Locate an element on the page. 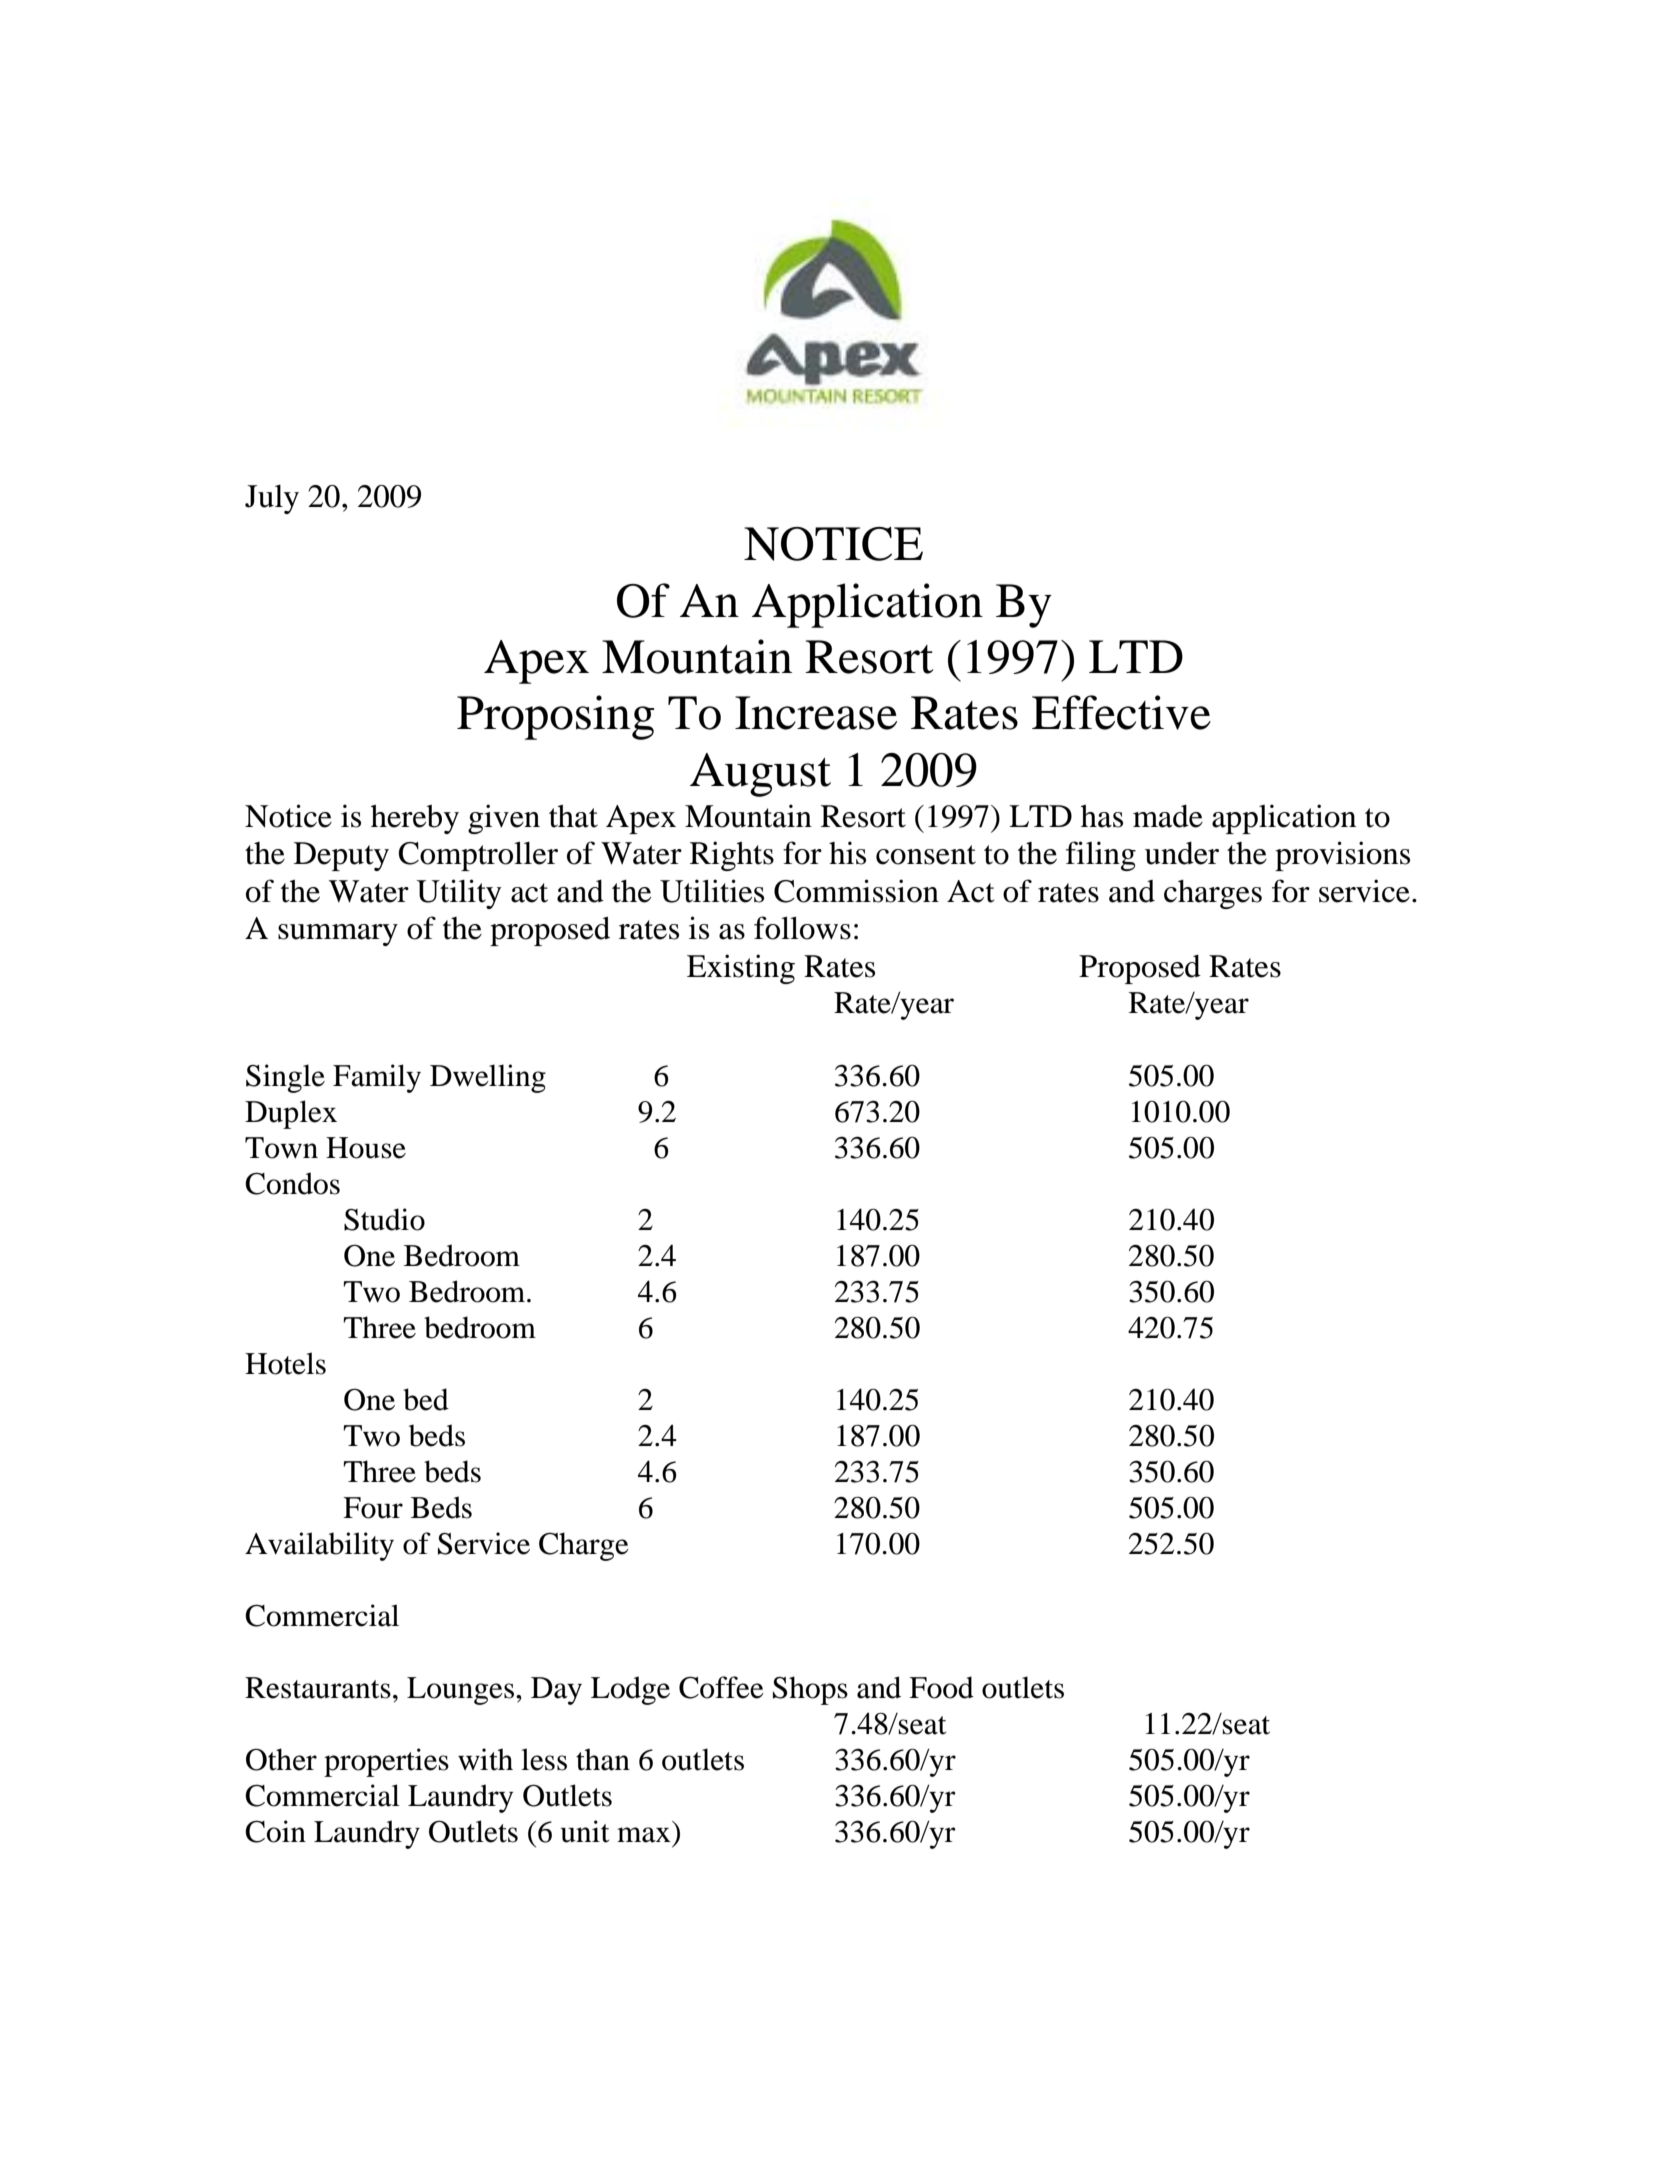  July is located at coordinates (272, 499).
